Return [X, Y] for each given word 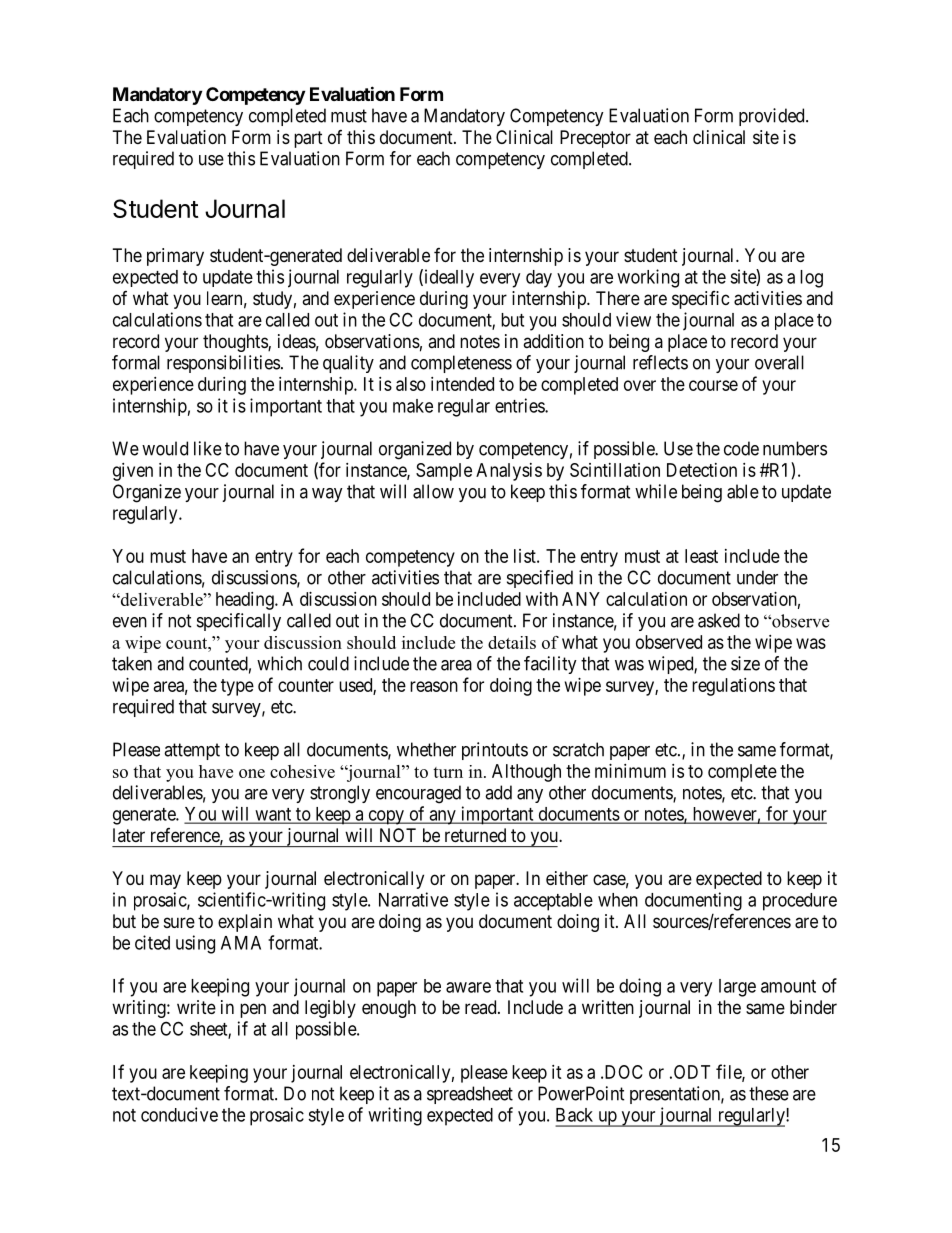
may [165, 881]
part [308, 139]
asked [719, 620]
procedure [800, 902]
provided [773, 117]
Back [574, 1115]
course [713, 385]
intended [462, 384]
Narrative [413, 899]
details [512, 642]
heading [246, 601]
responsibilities [223, 364]
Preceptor [595, 139]
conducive [179, 1114]
